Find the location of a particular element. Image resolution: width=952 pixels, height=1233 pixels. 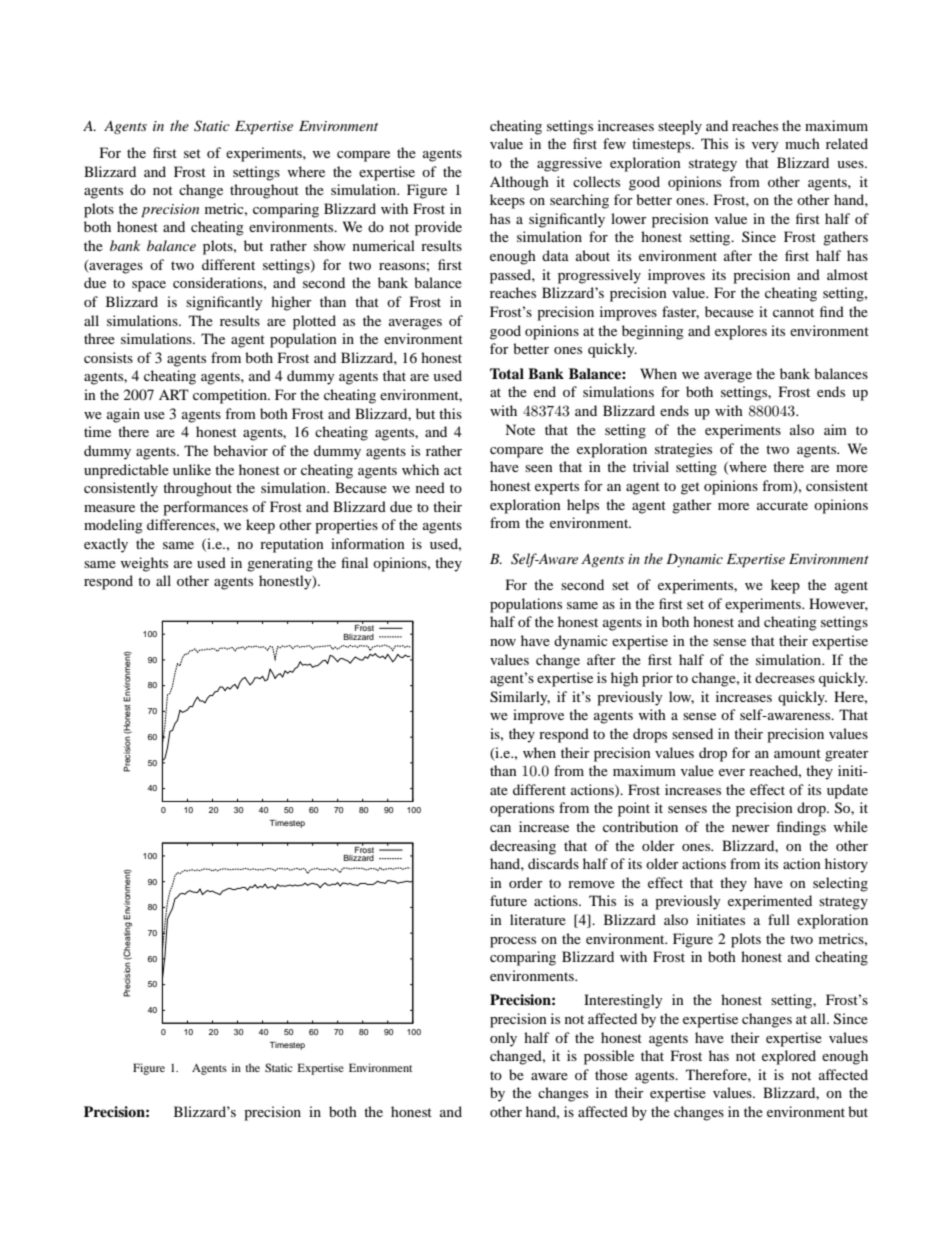

only is located at coordinates (503, 1039).
